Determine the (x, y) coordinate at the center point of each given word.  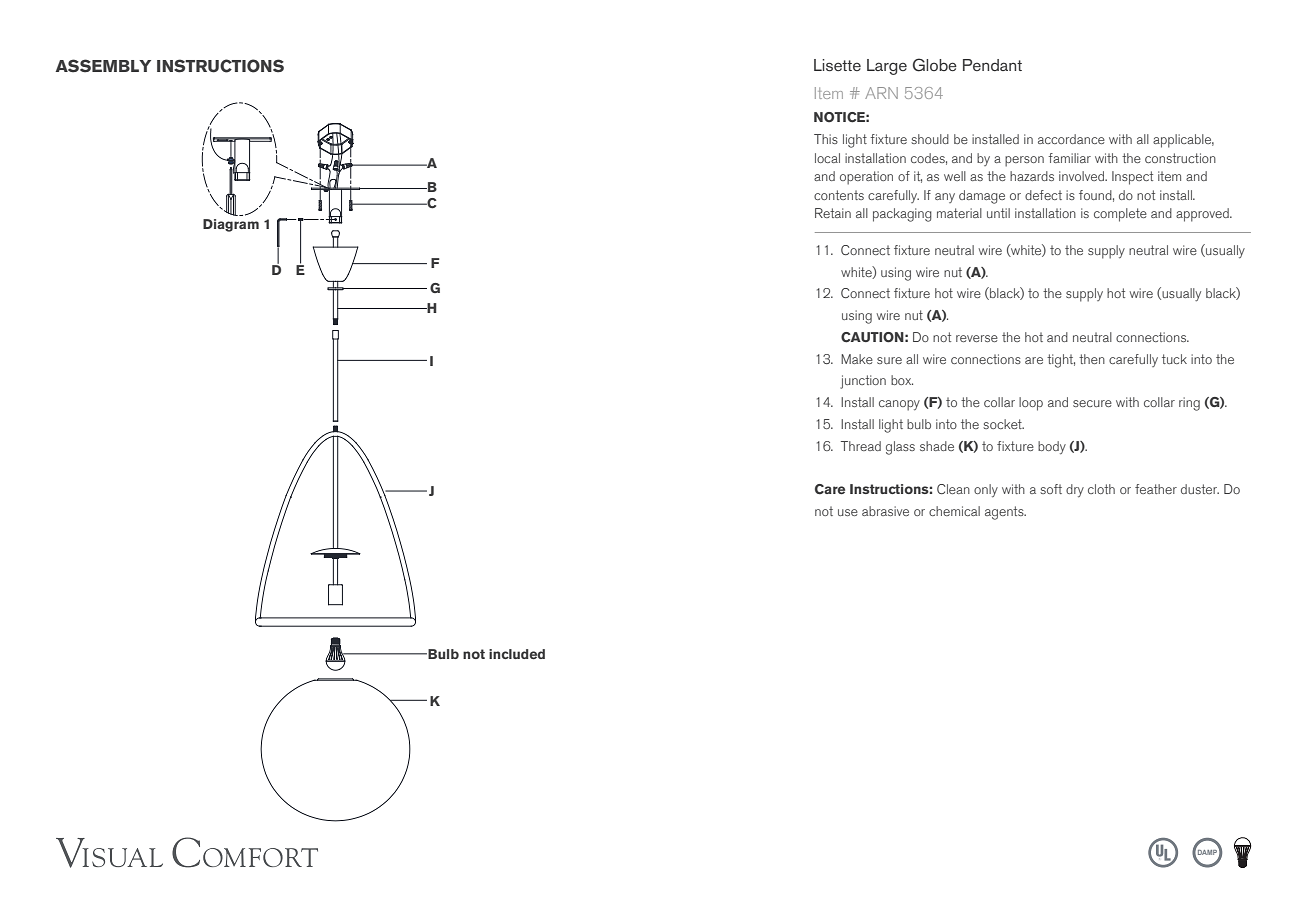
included (517, 654)
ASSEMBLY (103, 66)
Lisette (837, 65)
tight (1061, 361)
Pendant (992, 65)
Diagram (231, 225)
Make (857, 359)
